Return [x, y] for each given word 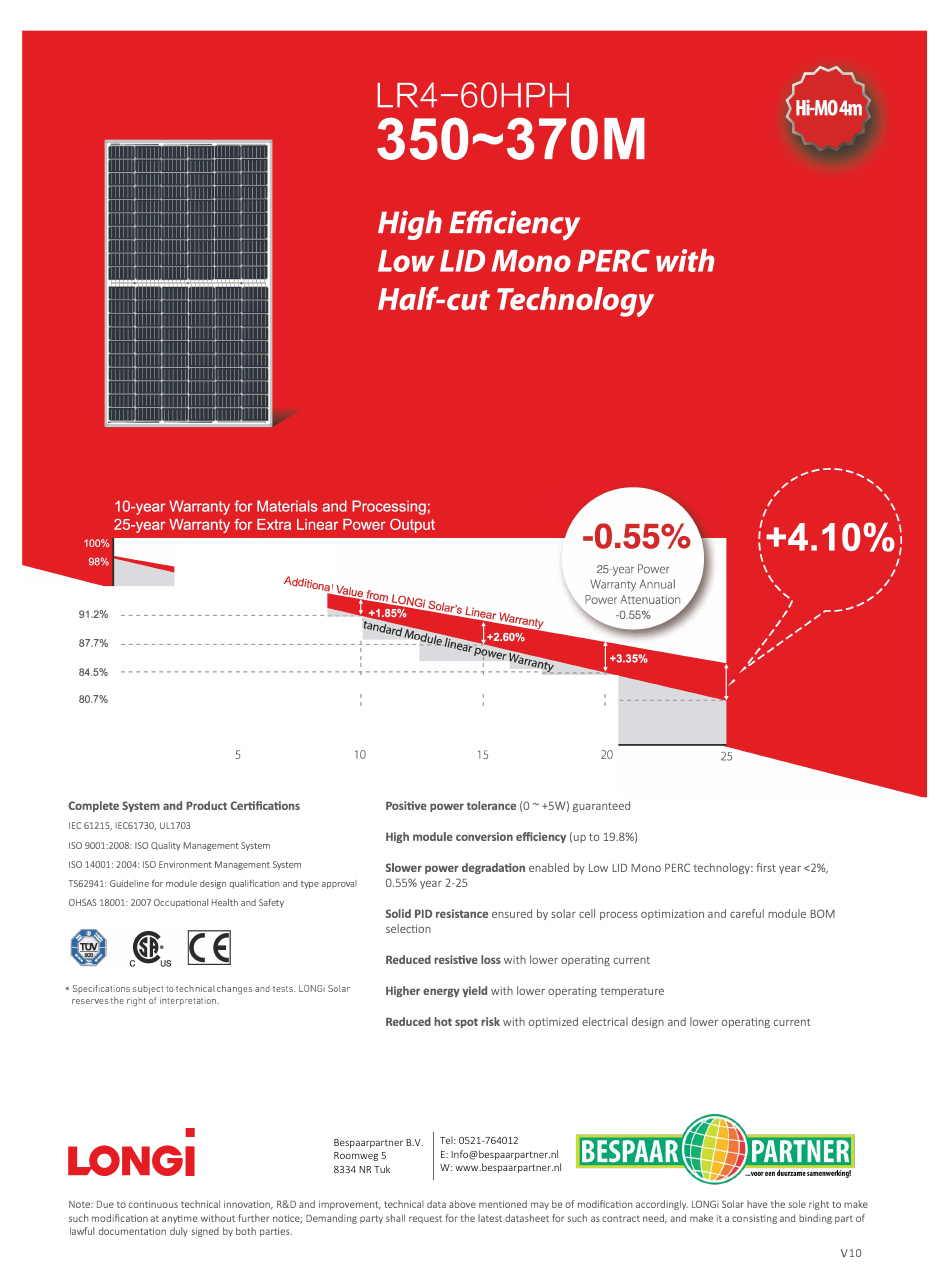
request [425, 1219]
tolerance [491, 805]
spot [466, 1023]
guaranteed [601, 806]
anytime [179, 1219]
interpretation [189, 1001]
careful [747, 913]
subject [148, 989]
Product [206, 805]
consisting [754, 1219]
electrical [605, 1021]
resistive [456, 959]
